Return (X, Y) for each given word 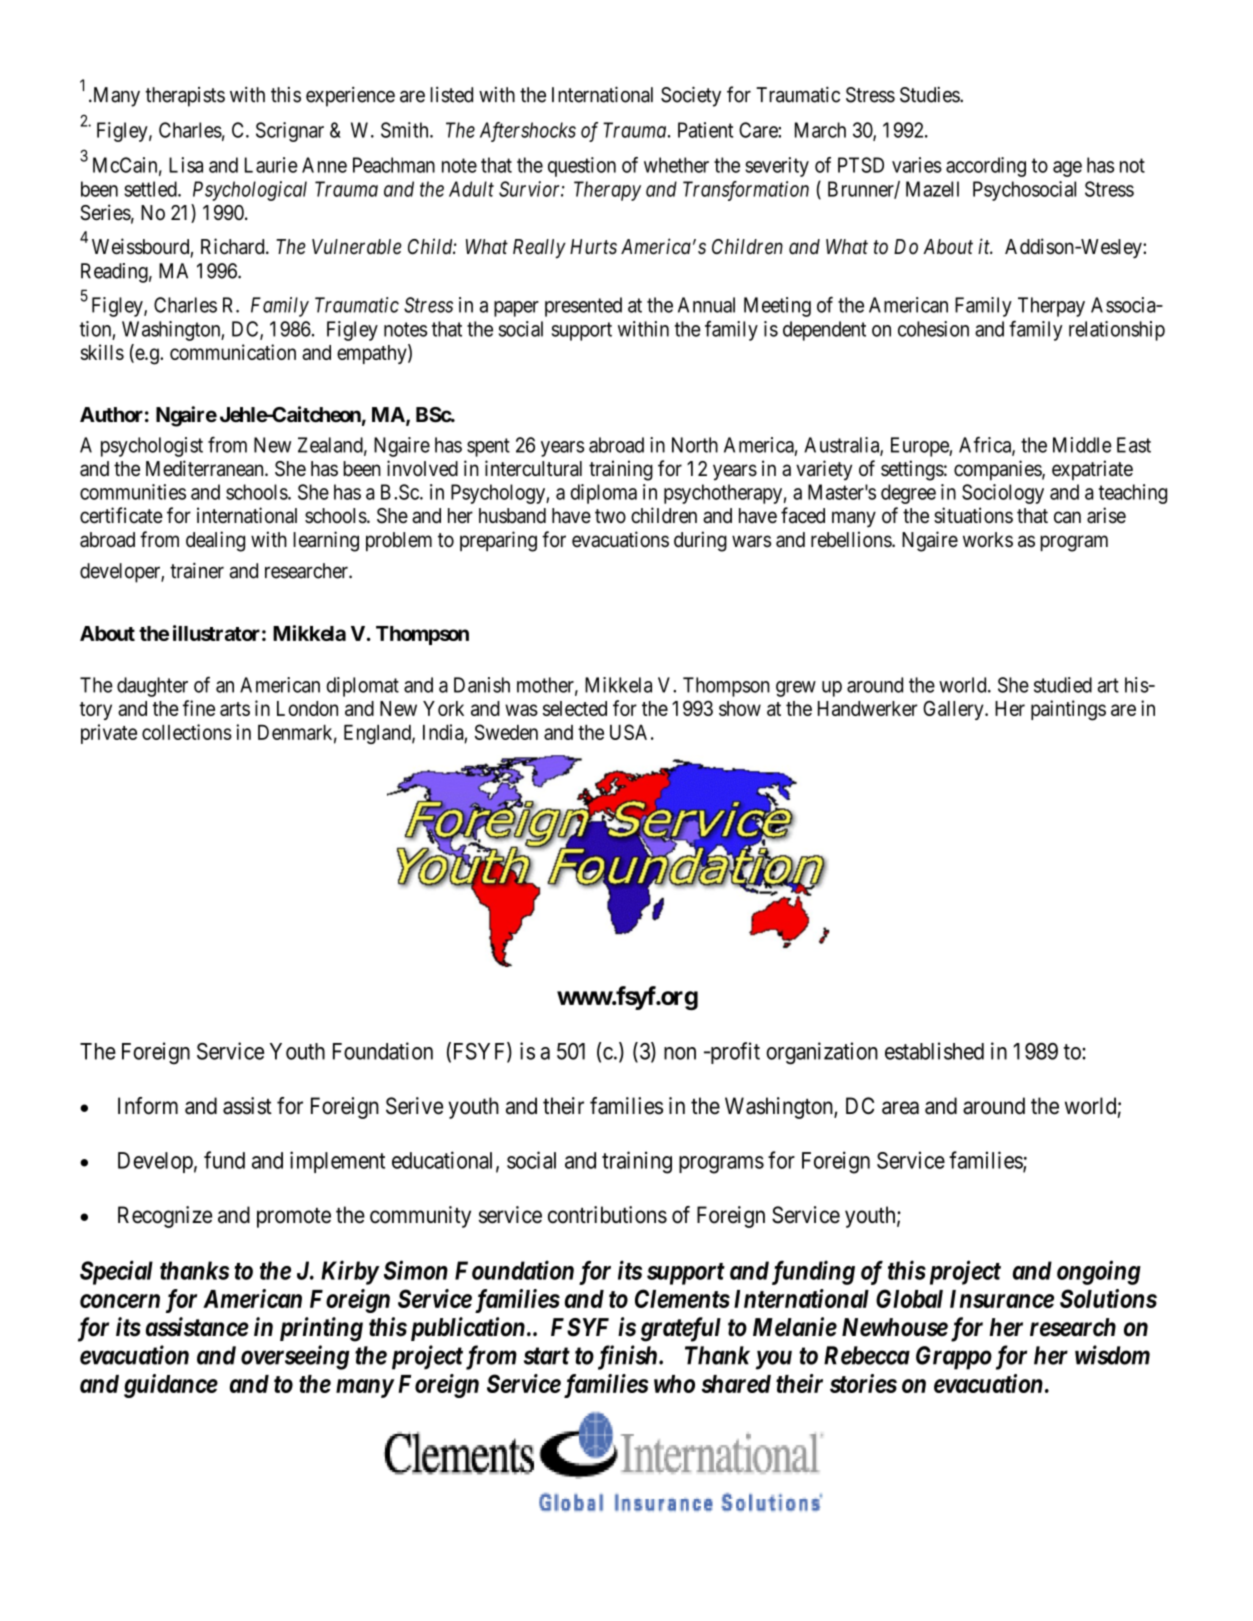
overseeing (295, 1357)
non (680, 1053)
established (934, 1051)
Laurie (271, 165)
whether (676, 165)
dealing (215, 541)
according (986, 167)
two (610, 516)
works (988, 540)
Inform (148, 1106)
